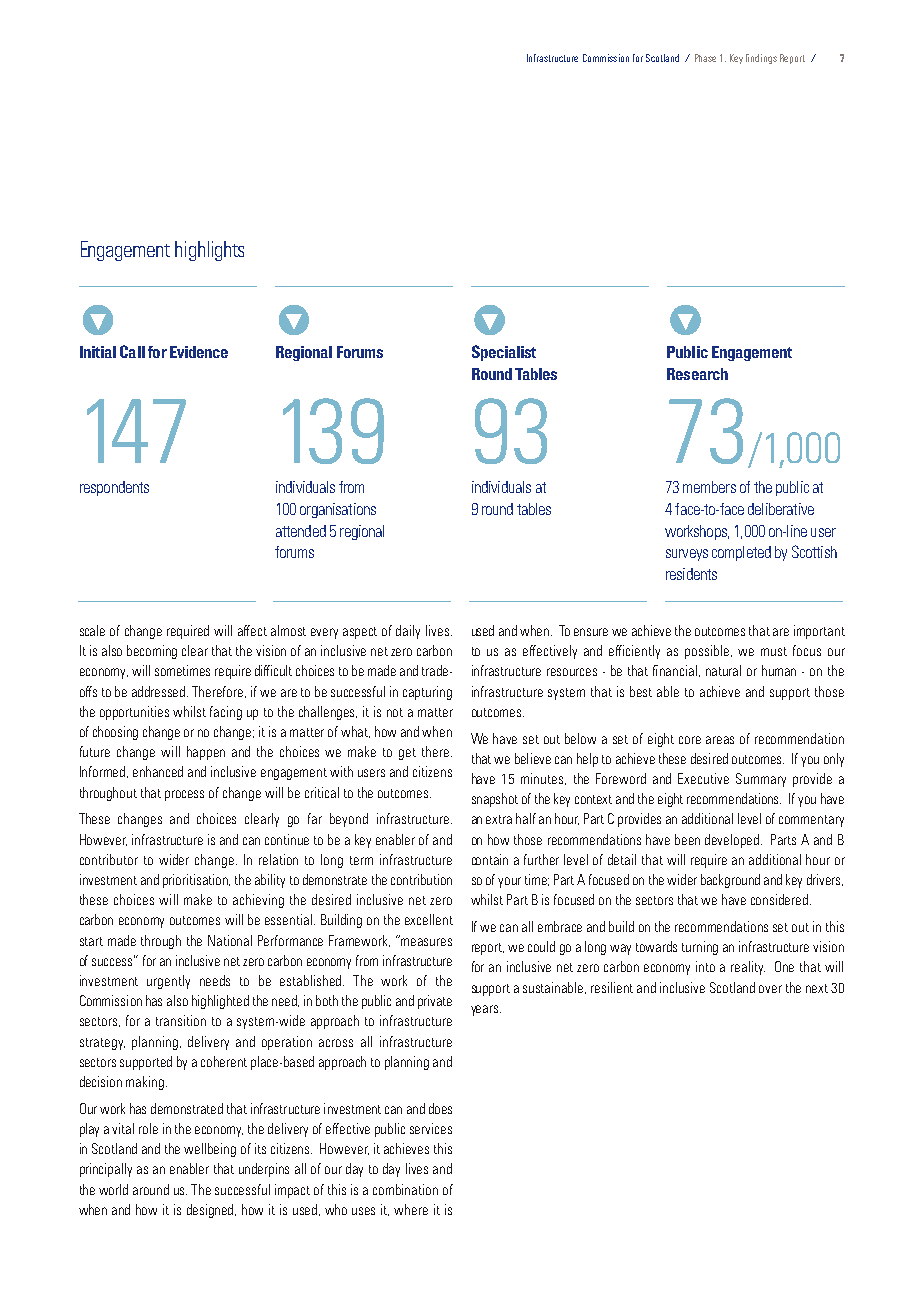 This screenshot has height=1308, width=924. Describe the element at coordinates (779, 899) in the screenshot. I see `considered` at that location.
